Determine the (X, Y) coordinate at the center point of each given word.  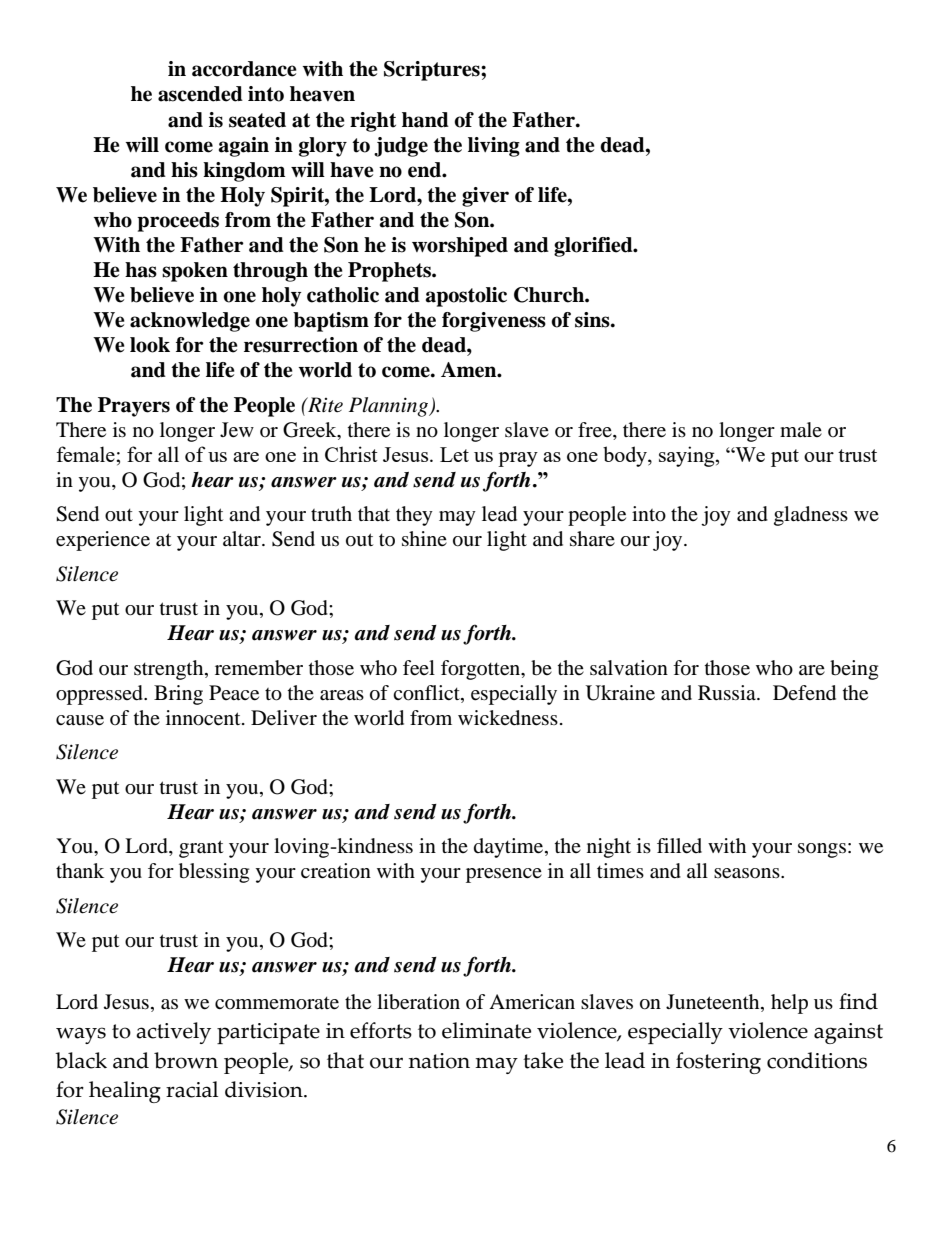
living (494, 147)
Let (454, 454)
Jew (237, 430)
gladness (811, 516)
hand (425, 120)
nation (439, 1061)
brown (186, 1060)
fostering (718, 1063)
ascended (200, 94)
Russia (728, 692)
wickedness (508, 718)
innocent (204, 718)
